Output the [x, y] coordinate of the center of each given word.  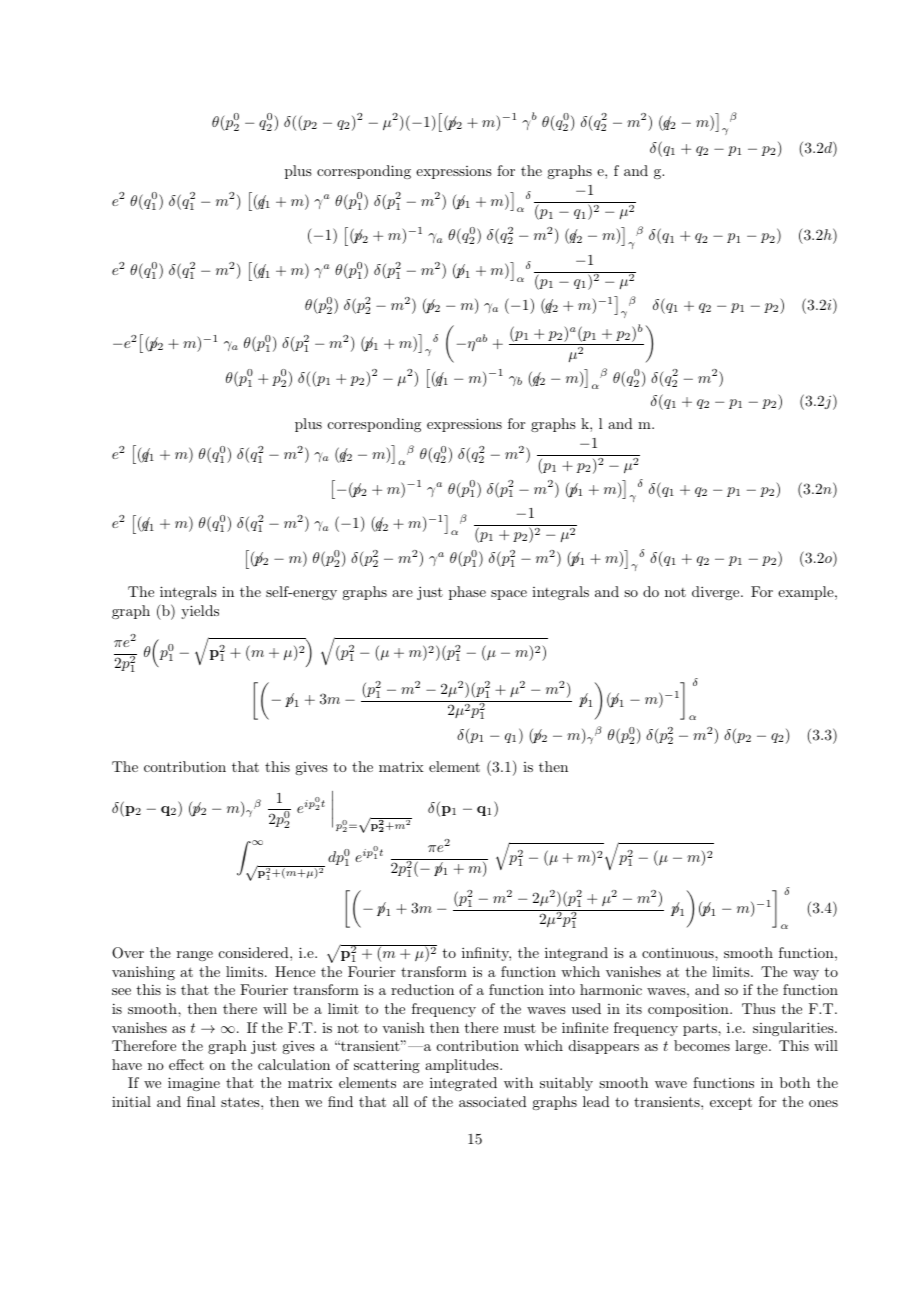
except [731, 1103]
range [195, 956]
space [509, 595]
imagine [194, 1084]
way [806, 975]
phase [467, 593]
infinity [486, 954]
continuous [679, 952]
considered [255, 952]
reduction [422, 989]
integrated [463, 1084]
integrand [576, 954]
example [806, 593]
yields [200, 612]
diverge [715, 593]
